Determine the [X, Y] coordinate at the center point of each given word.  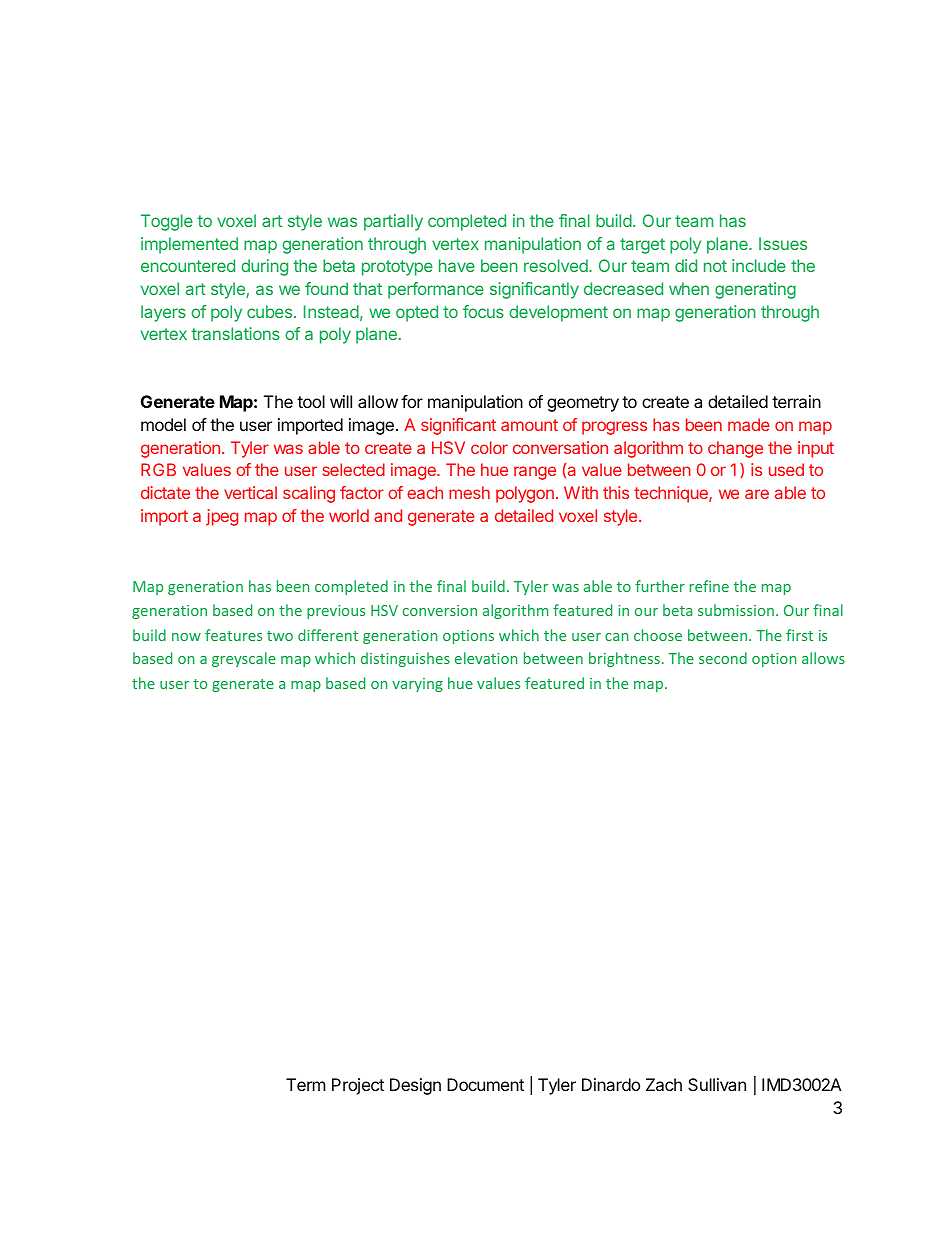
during [264, 267]
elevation [486, 658]
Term [306, 1084]
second [723, 658]
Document [485, 1084]
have [457, 265]
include [759, 265]
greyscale [244, 659]
